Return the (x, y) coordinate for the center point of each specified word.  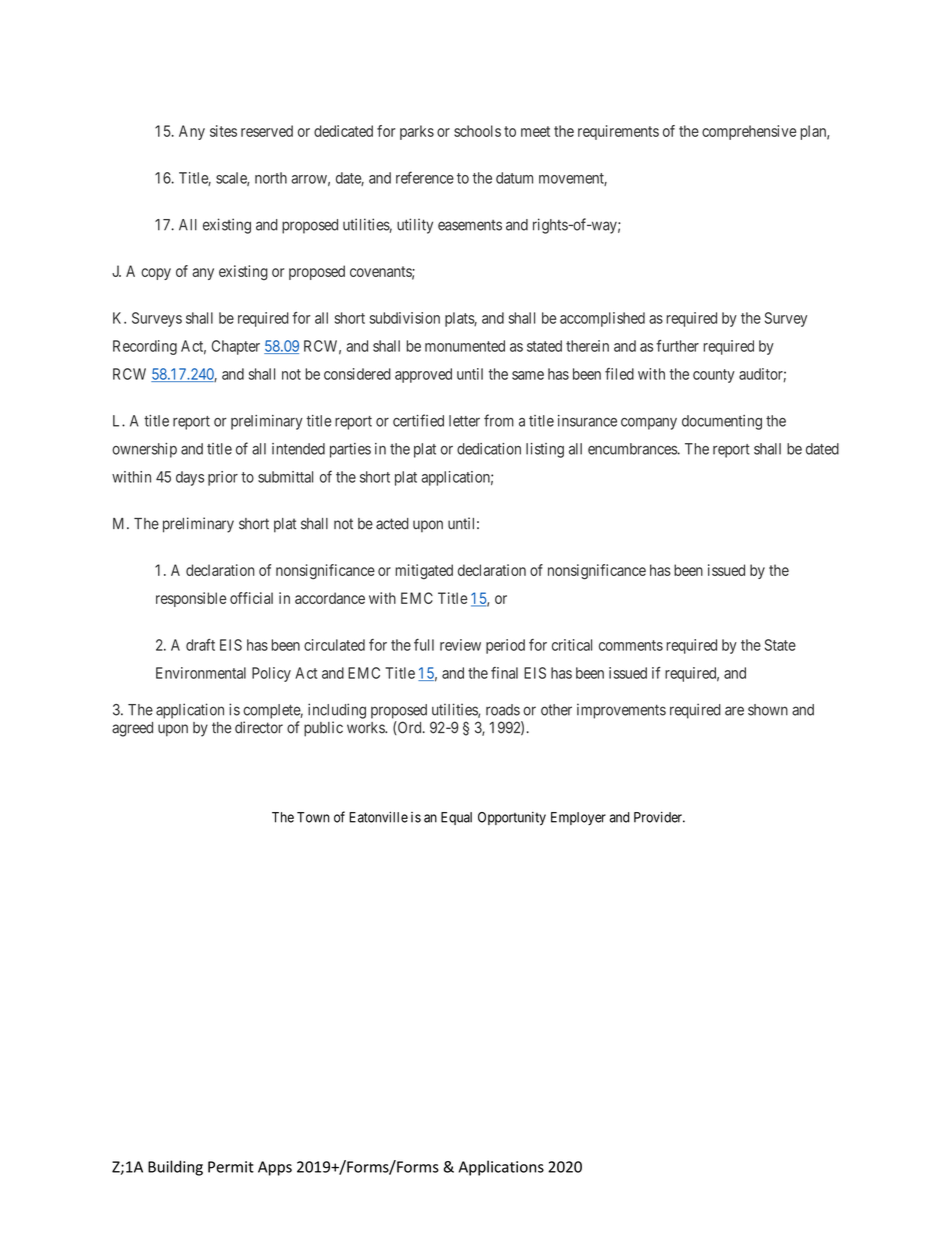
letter (464, 421)
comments (631, 645)
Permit (231, 1167)
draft (200, 645)
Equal (456, 818)
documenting (722, 422)
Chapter (236, 347)
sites (223, 131)
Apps (275, 1168)
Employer (578, 818)
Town (313, 817)
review (460, 645)
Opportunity (512, 818)
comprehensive (749, 132)
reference (425, 177)
